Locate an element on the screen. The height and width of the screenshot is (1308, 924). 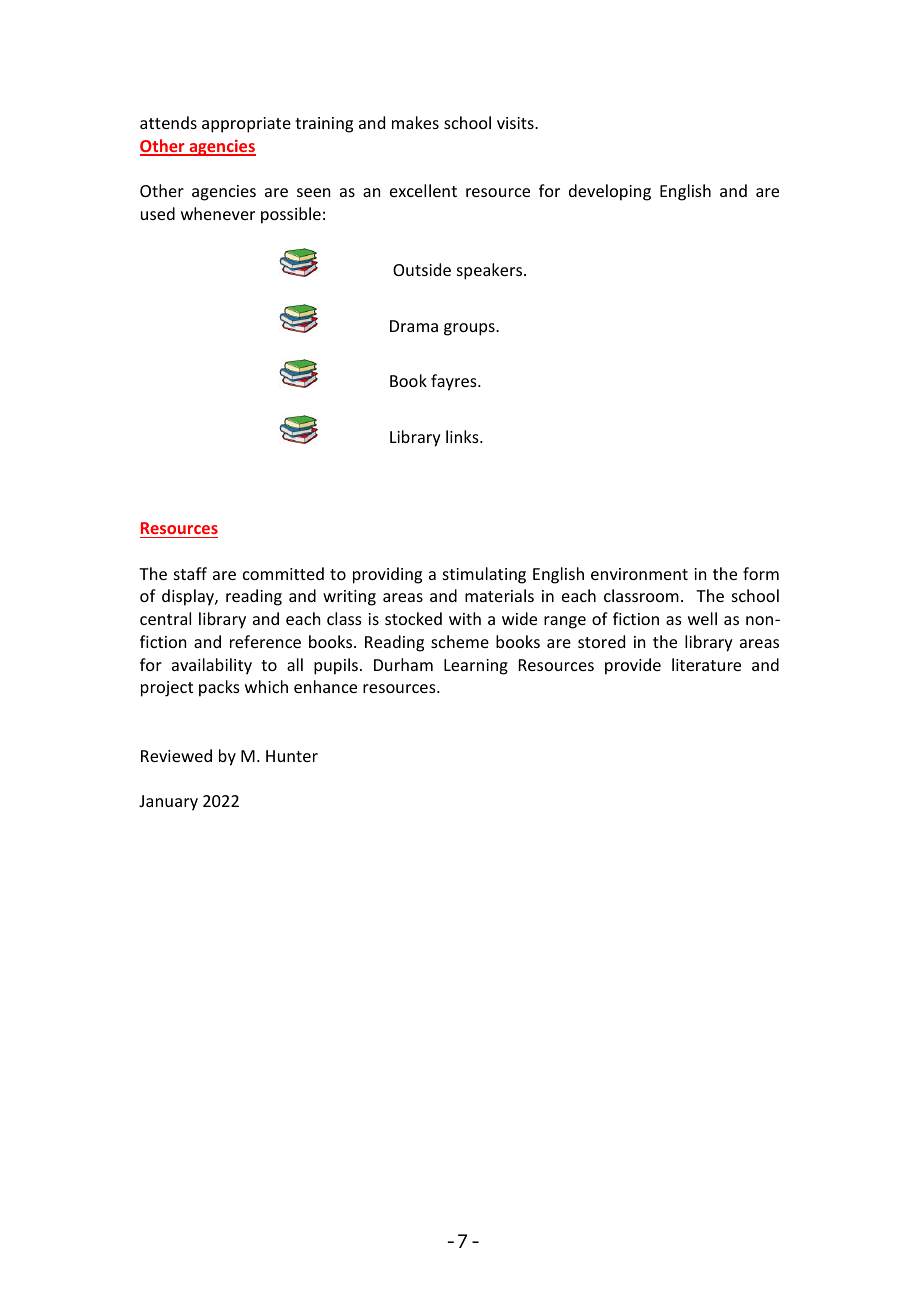
with is located at coordinates (465, 618).
